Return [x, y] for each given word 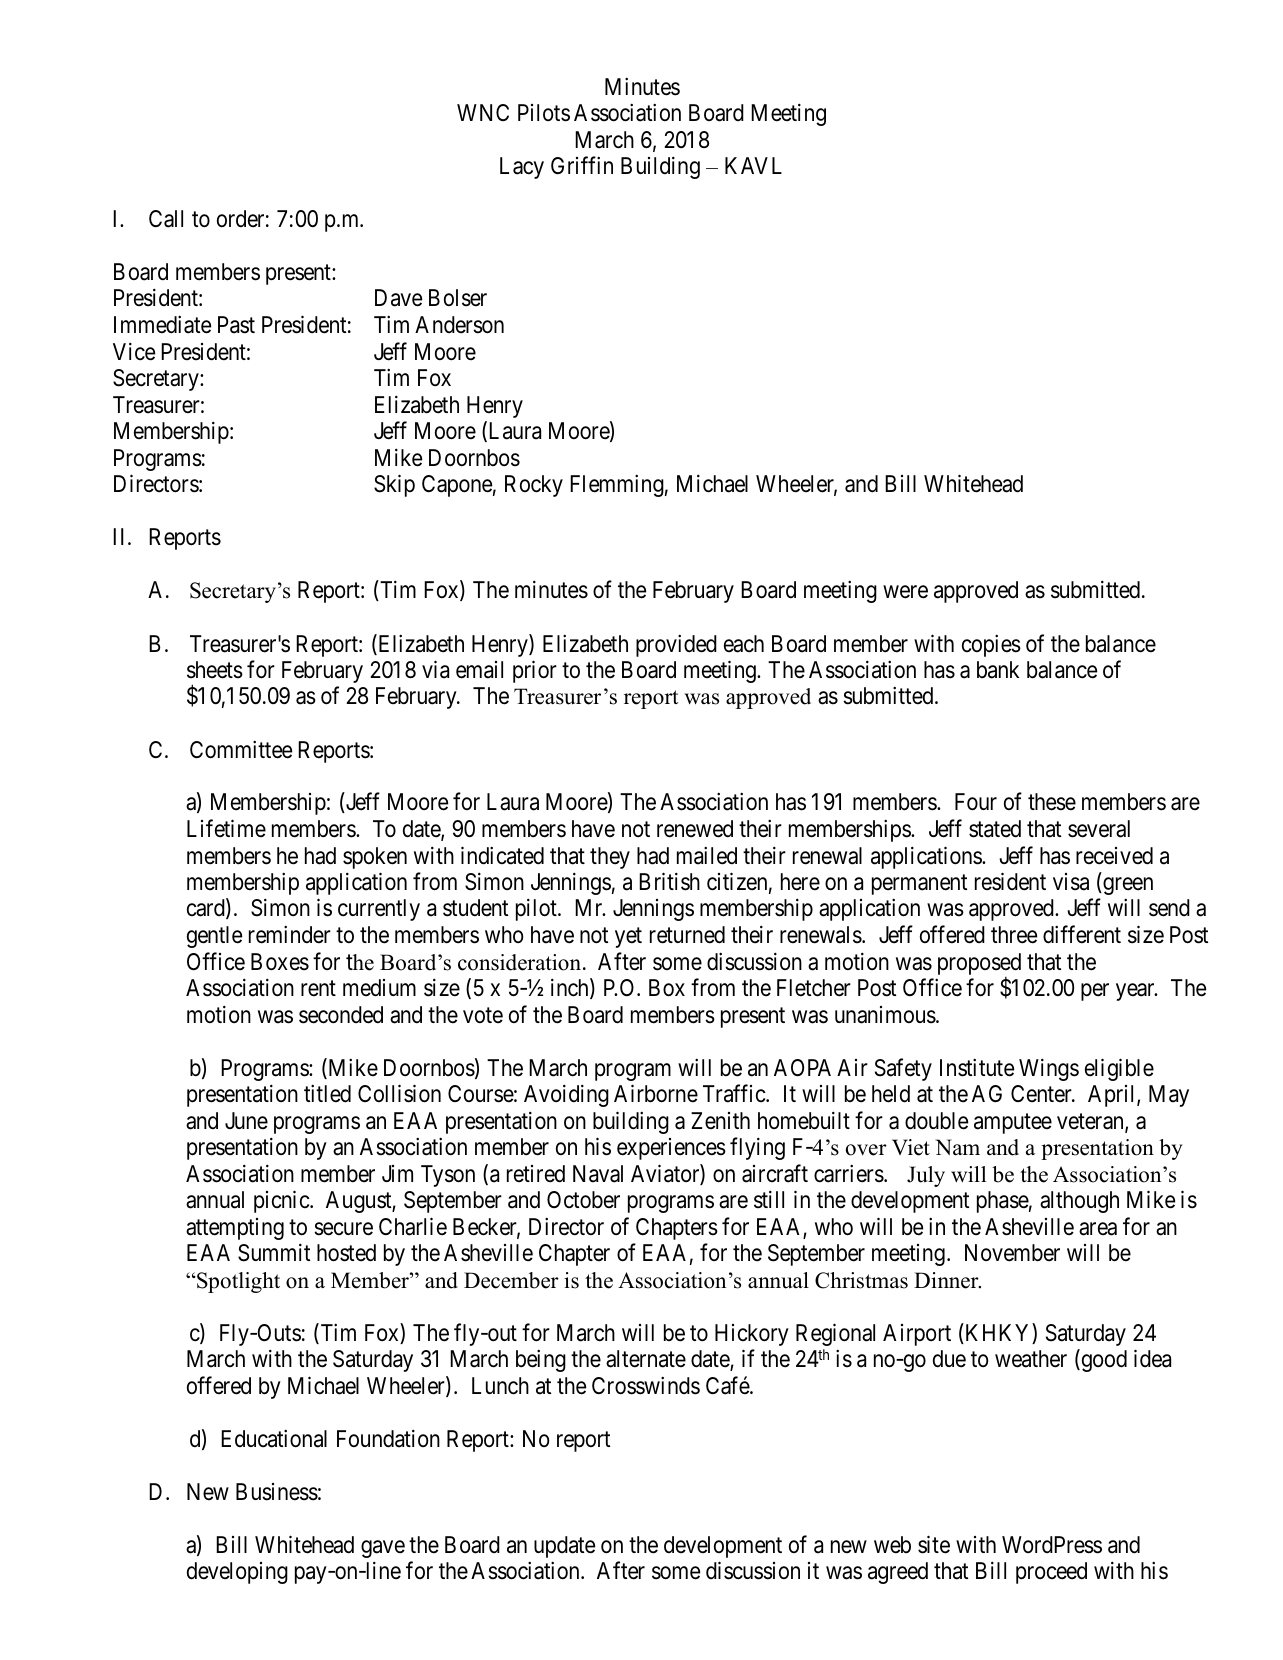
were [905, 592]
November [1012, 1253]
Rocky [534, 486]
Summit [274, 1253]
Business [277, 1492]
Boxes [280, 962]
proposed [979, 965]
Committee [241, 749]
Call [166, 219]
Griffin [582, 165]
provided [676, 645]
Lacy [522, 168]
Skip [394, 485]
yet [628, 938]
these [1052, 802]
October [583, 1200]
